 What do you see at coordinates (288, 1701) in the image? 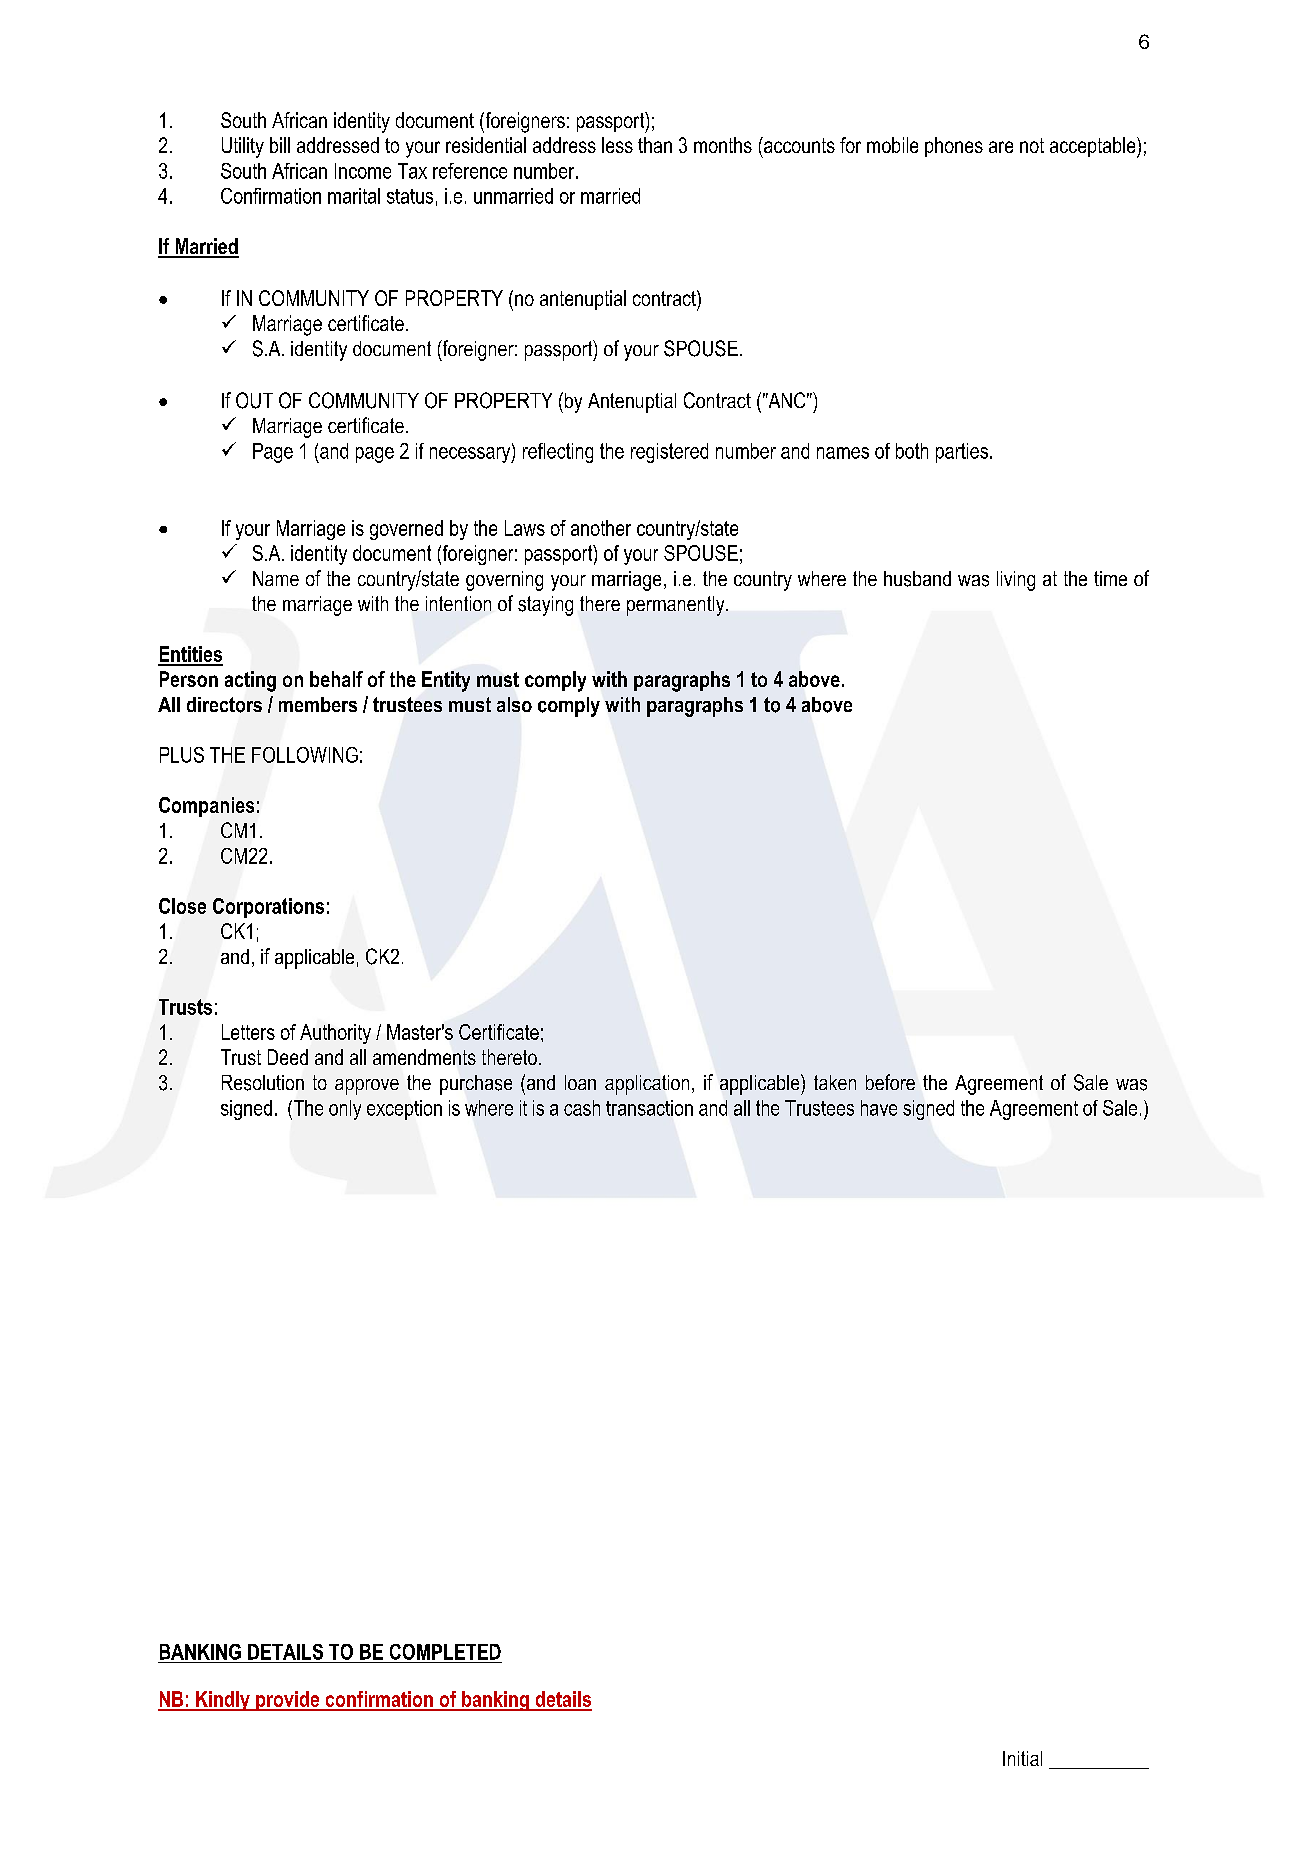
I see `provide` at bounding box center [288, 1701].
